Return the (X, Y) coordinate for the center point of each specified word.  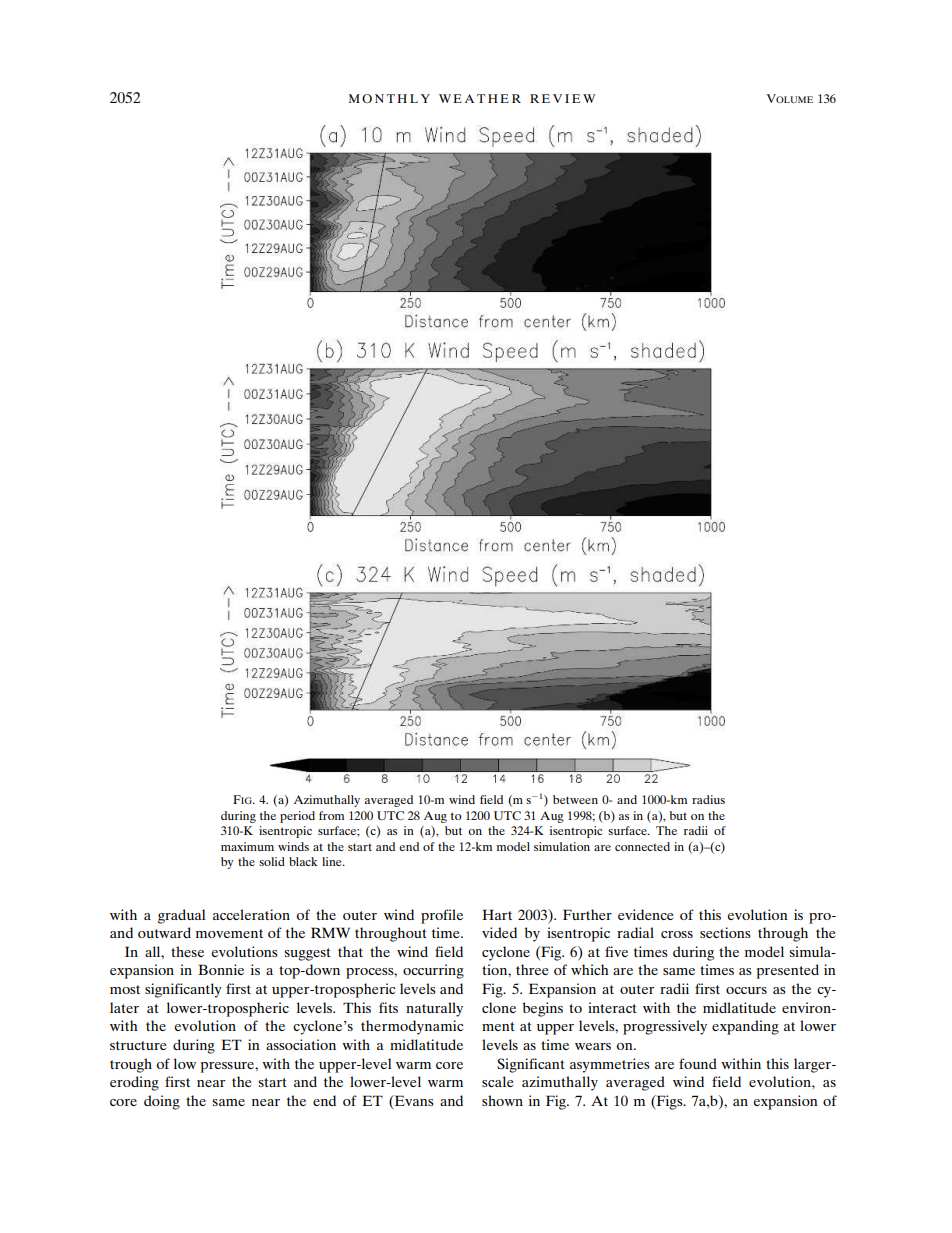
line (333, 861)
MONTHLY (389, 98)
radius (708, 799)
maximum (247, 846)
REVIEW (562, 98)
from (331, 815)
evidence (645, 914)
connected (642, 846)
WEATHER (480, 98)
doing (162, 1102)
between (575, 799)
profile (442, 916)
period (297, 817)
